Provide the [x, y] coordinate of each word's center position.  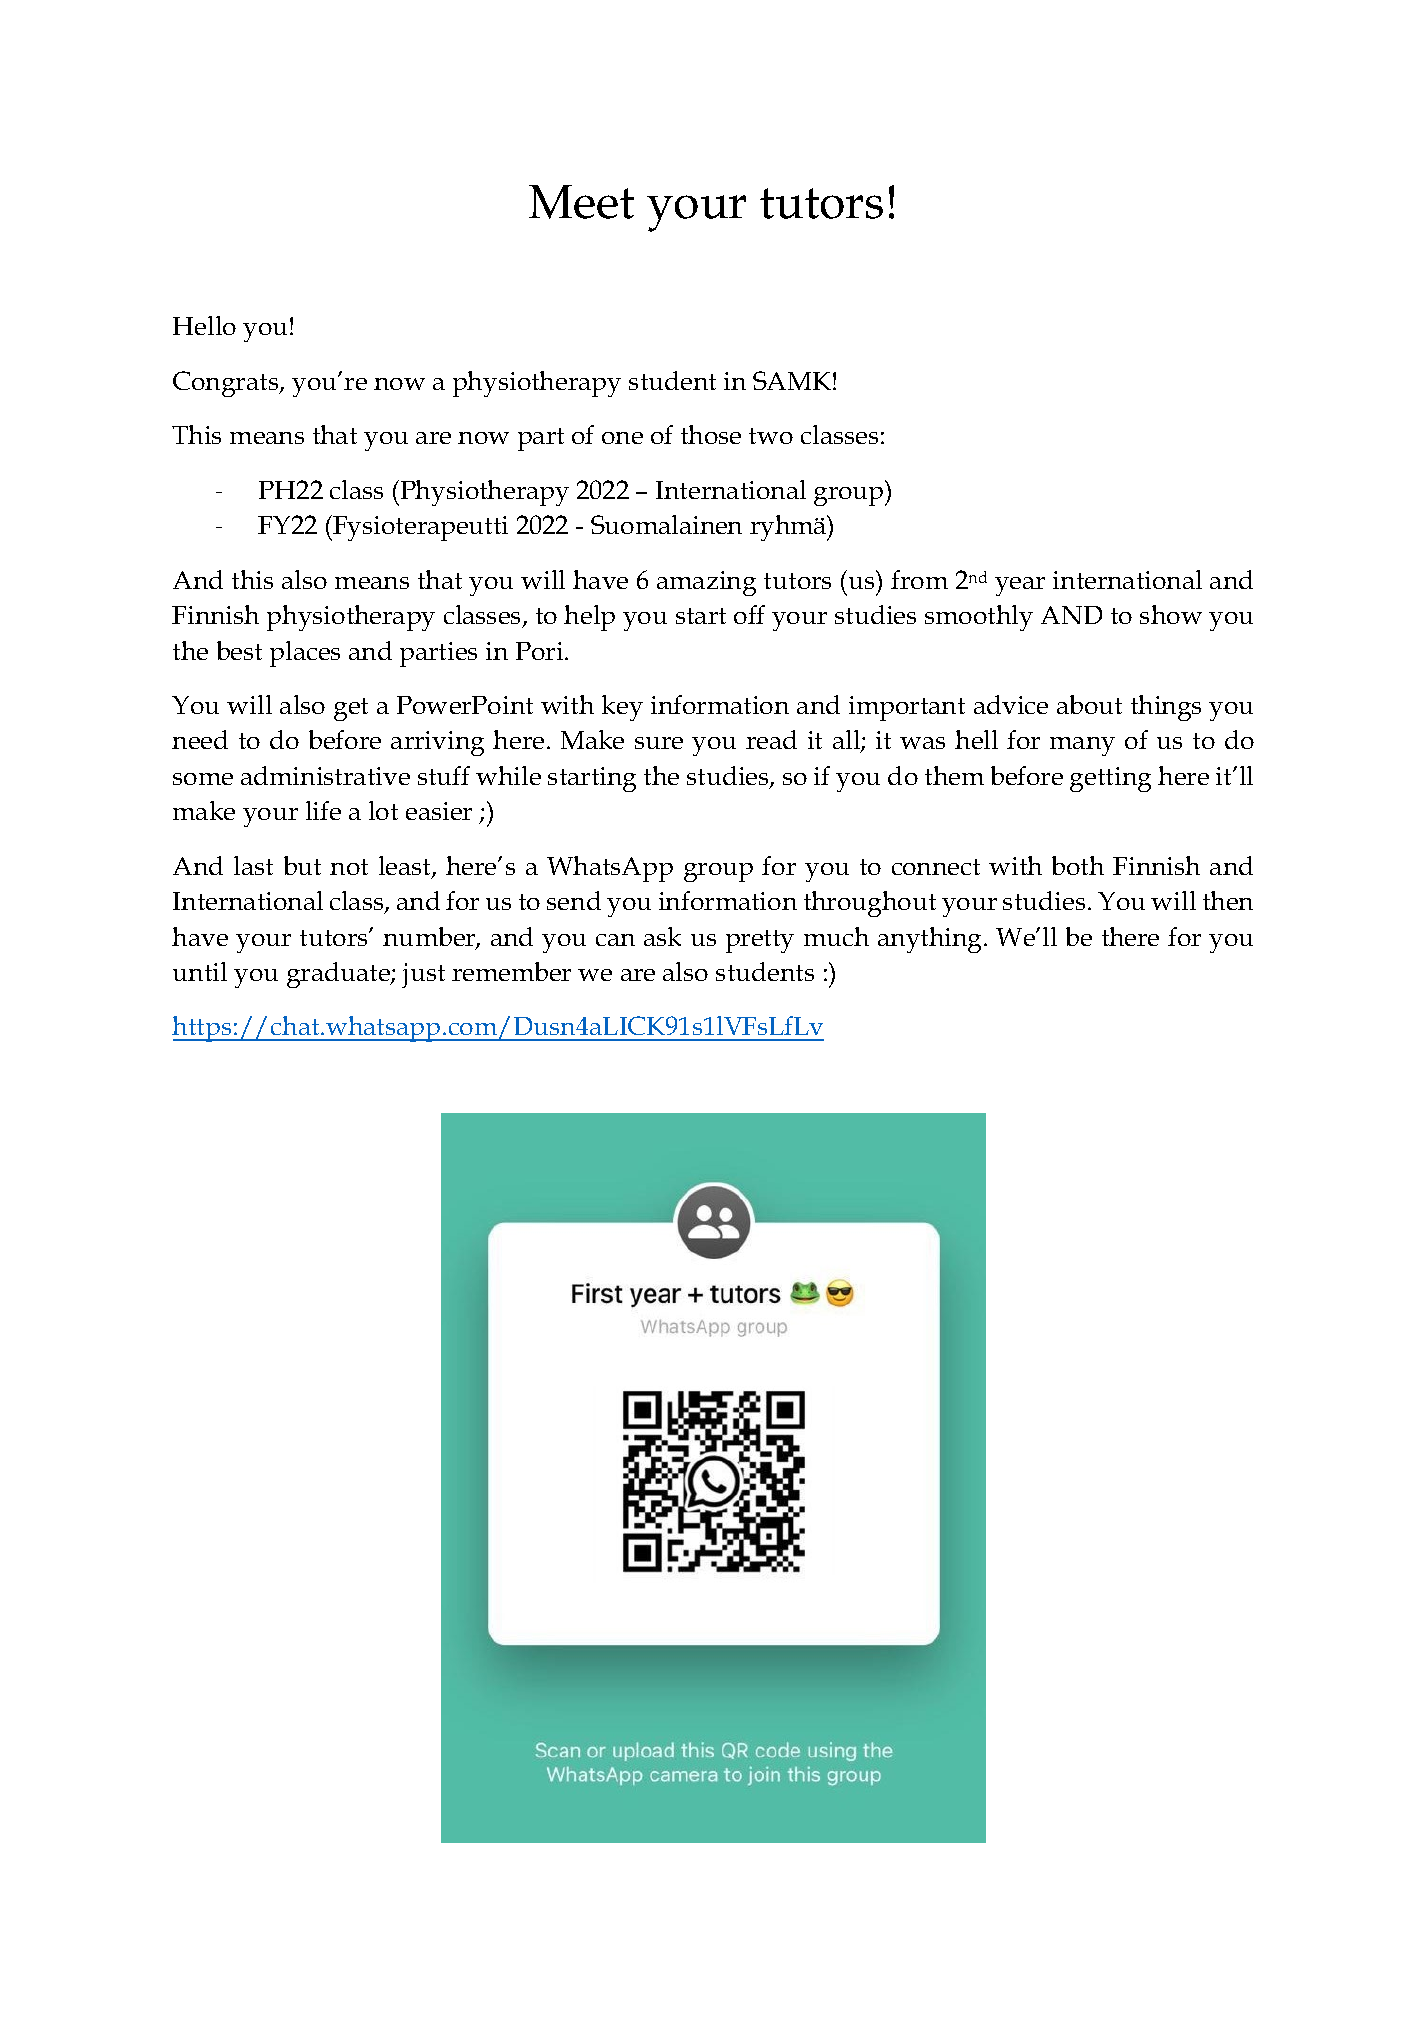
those [711, 434]
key [622, 708]
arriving [437, 743]
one [622, 438]
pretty [760, 941]
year [1020, 586]
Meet [581, 202]
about [1089, 704]
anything [931, 940]
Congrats [227, 384]
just [423, 975]
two [771, 436]
